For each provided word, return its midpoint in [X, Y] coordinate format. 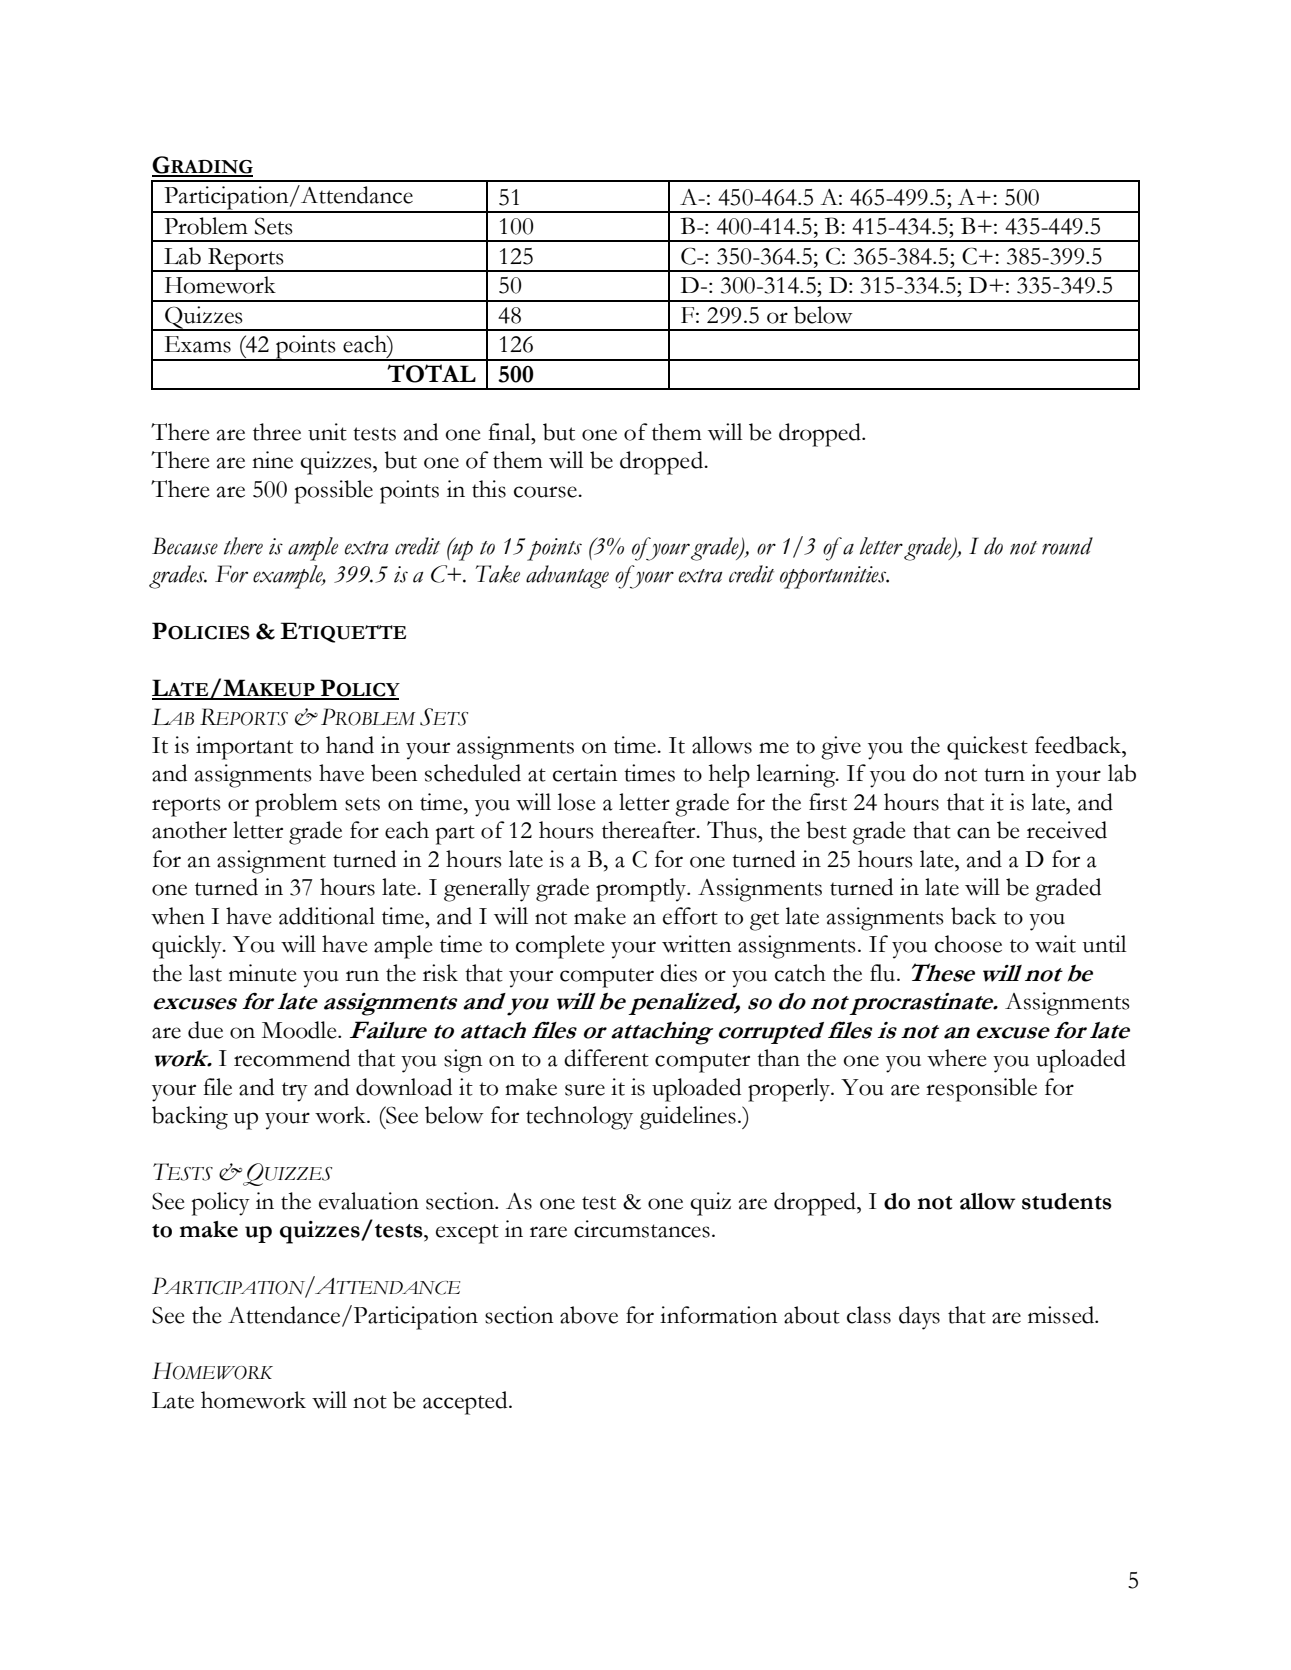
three [277, 432]
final [510, 432]
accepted [466, 1403]
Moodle [300, 1030]
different [606, 1058]
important [244, 748]
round [1067, 546]
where [957, 1058]
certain [585, 773]
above [589, 1315]
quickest [987, 748]
